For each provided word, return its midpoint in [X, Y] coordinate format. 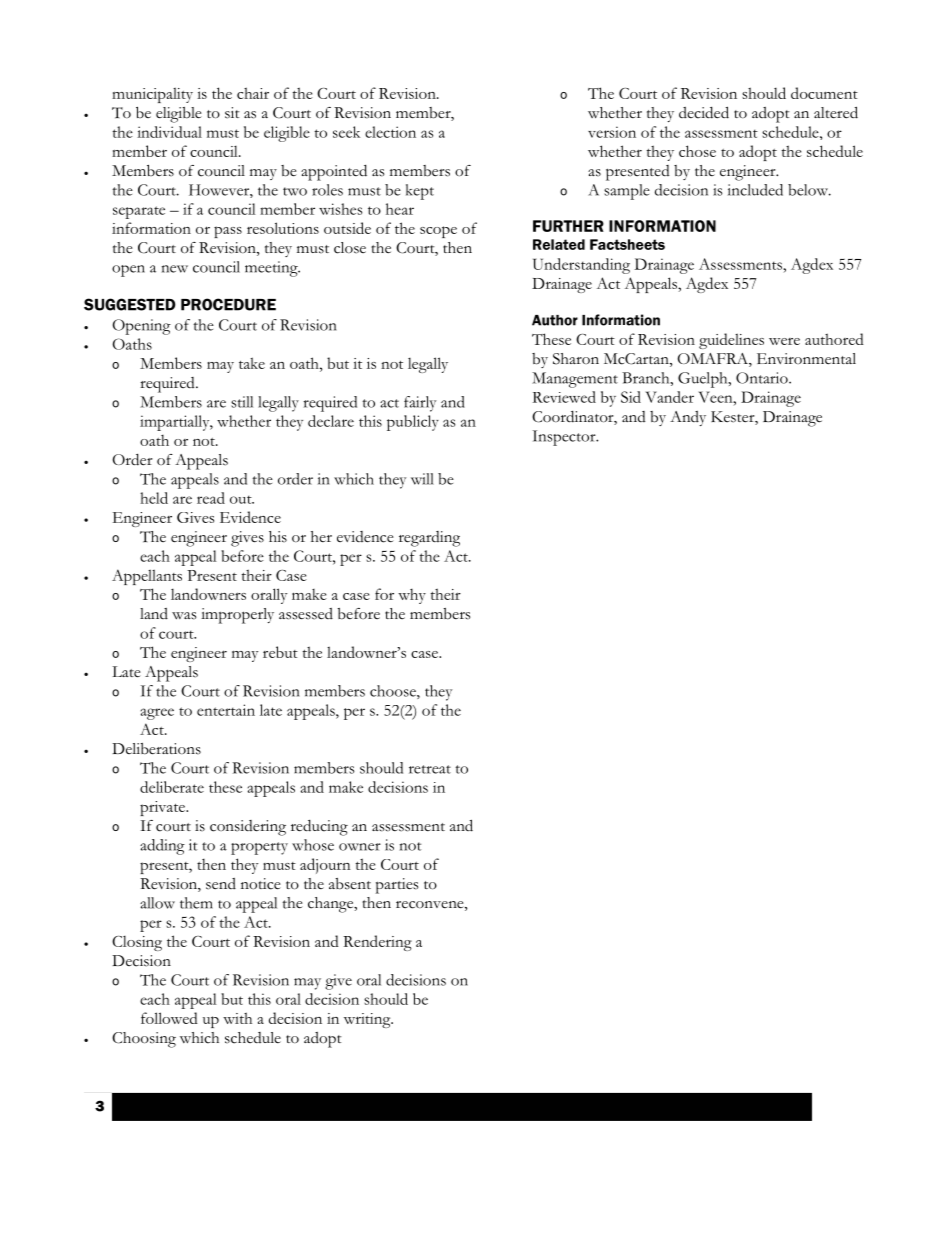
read [211, 498]
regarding [429, 539]
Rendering [377, 943]
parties [396, 886]
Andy [688, 418]
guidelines [731, 341]
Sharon [576, 359]
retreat [430, 769]
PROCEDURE [228, 304]
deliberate [172, 787]
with [237, 1018]
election [390, 132]
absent [350, 884]
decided [704, 112]
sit [232, 113]
